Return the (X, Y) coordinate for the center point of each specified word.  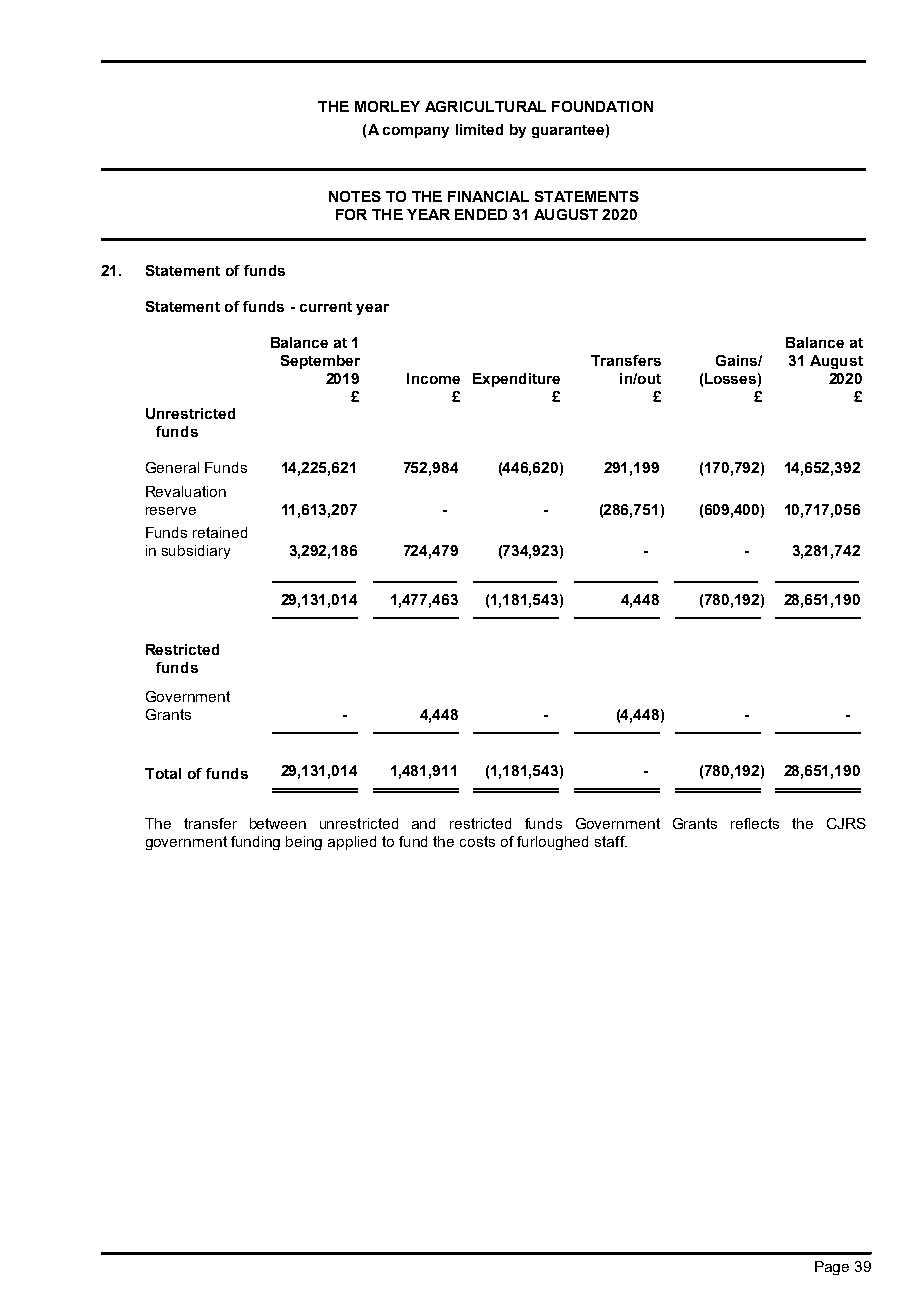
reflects (755, 823)
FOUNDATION (602, 106)
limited (479, 129)
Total (163, 773)
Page (832, 1268)
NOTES (355, 196)
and (423, 823)
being (304, 843)
